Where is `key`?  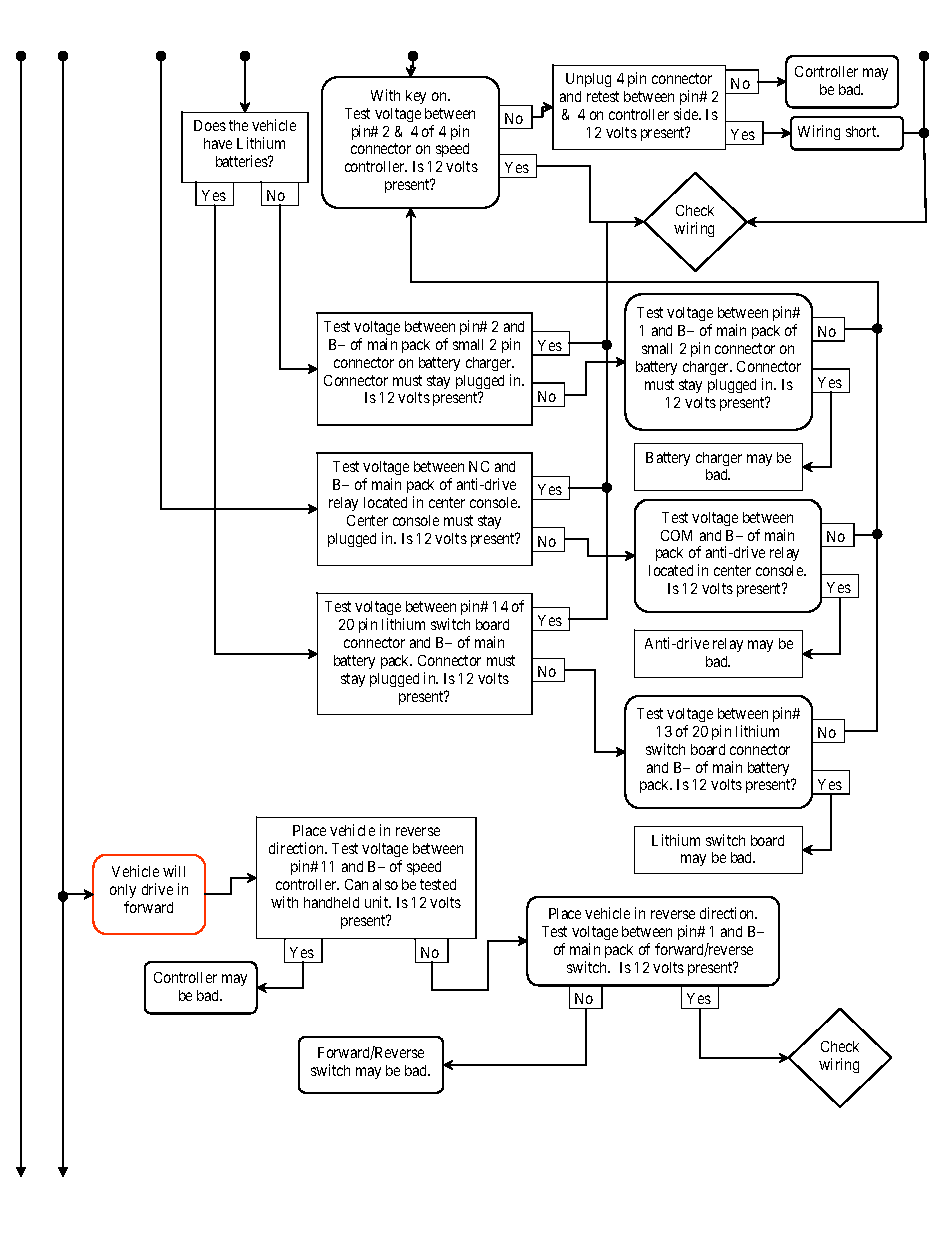
key is located at coordinates (416, 97).
